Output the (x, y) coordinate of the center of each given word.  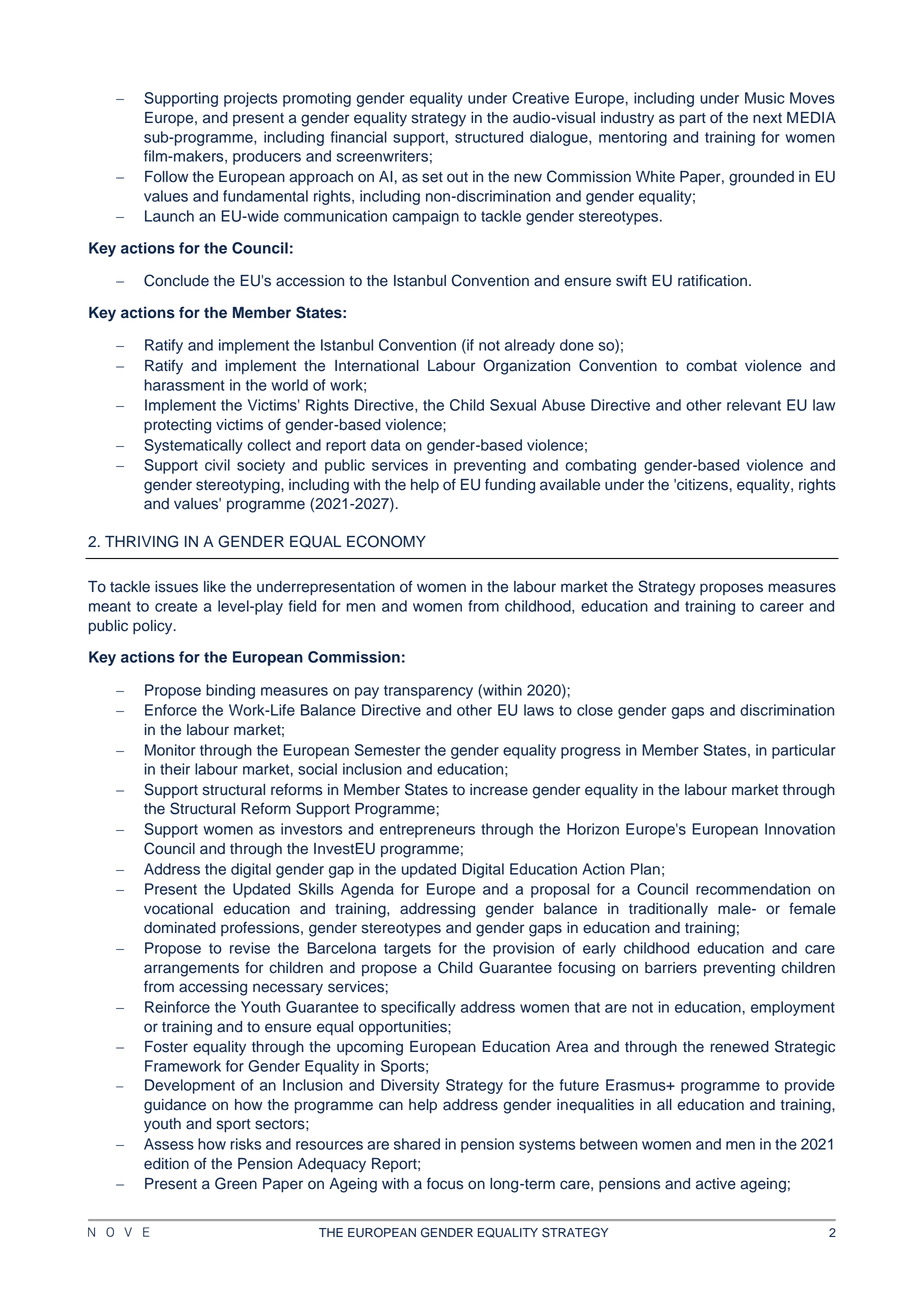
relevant (754, 405)
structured (489, 137)
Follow (166, 177)
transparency (428, 692)
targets (407, 950)
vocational (178, 909)
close (595, 710)
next (767, 118)
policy (154, 627)
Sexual (513, 405)
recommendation (753, 889)
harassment (184, 385)
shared (417, 1144)
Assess (169, 1144)
